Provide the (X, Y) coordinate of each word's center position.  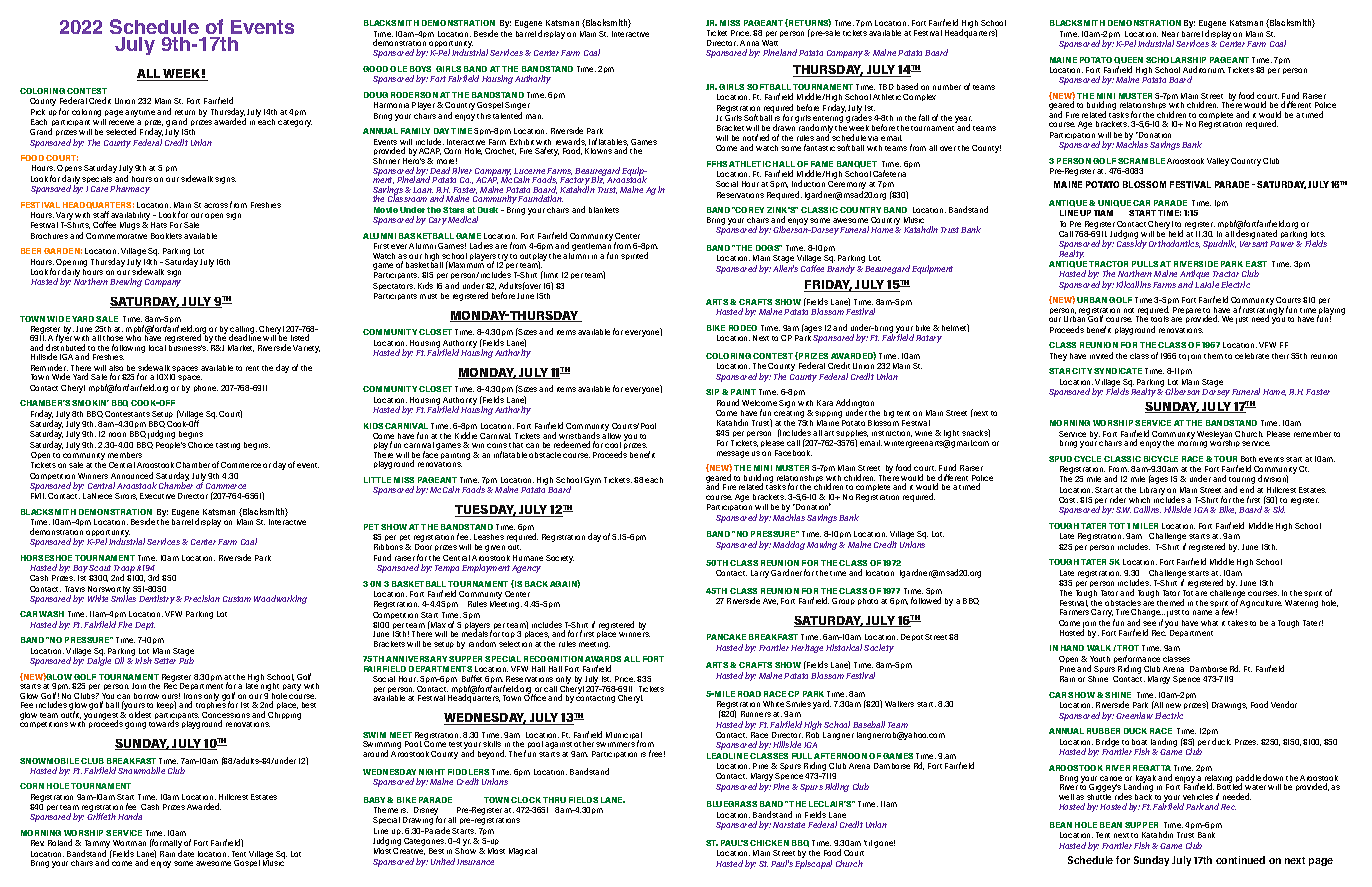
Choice (200, 445)
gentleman (591, 248)
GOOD (375, 69)
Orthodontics (1174, 244)
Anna (749, 43)
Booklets (166, 236)
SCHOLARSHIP (1176, 60)
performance (1137, 661)
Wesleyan (1214, 436)
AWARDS (603, 661)
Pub (186, 660)
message (733, 454)
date (186, 853)
